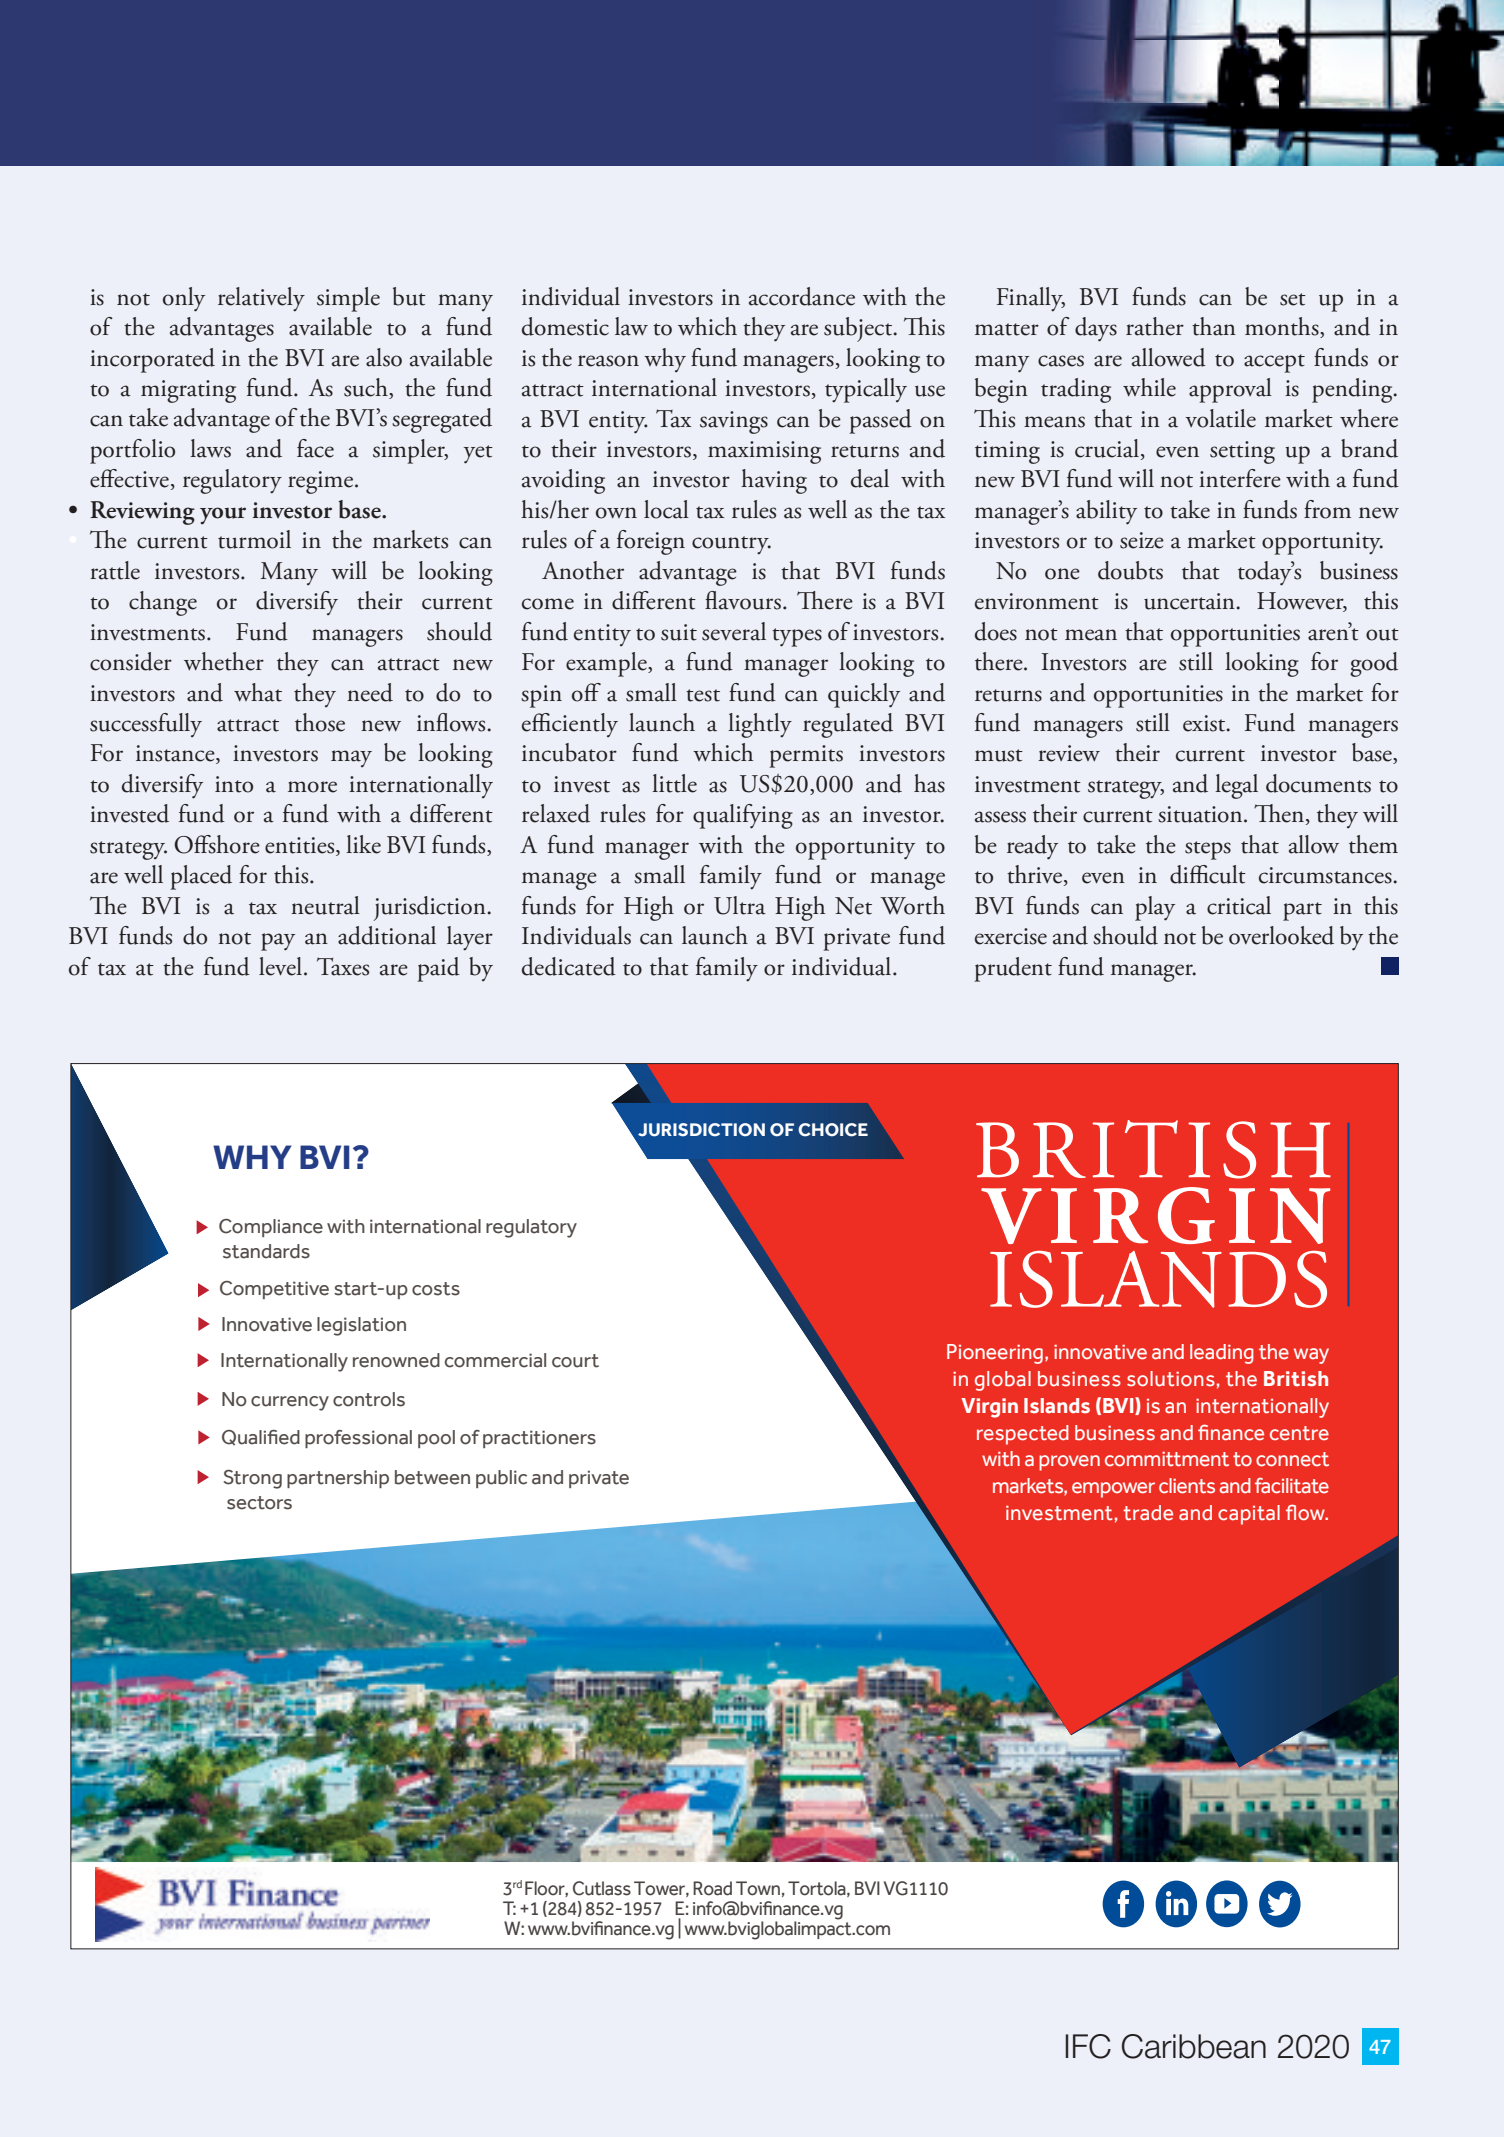 The image size is (1504, 2137). What do you see at coordinates (802, 296) in the image?
I see `accordance` at bounding box center [802, 296].
